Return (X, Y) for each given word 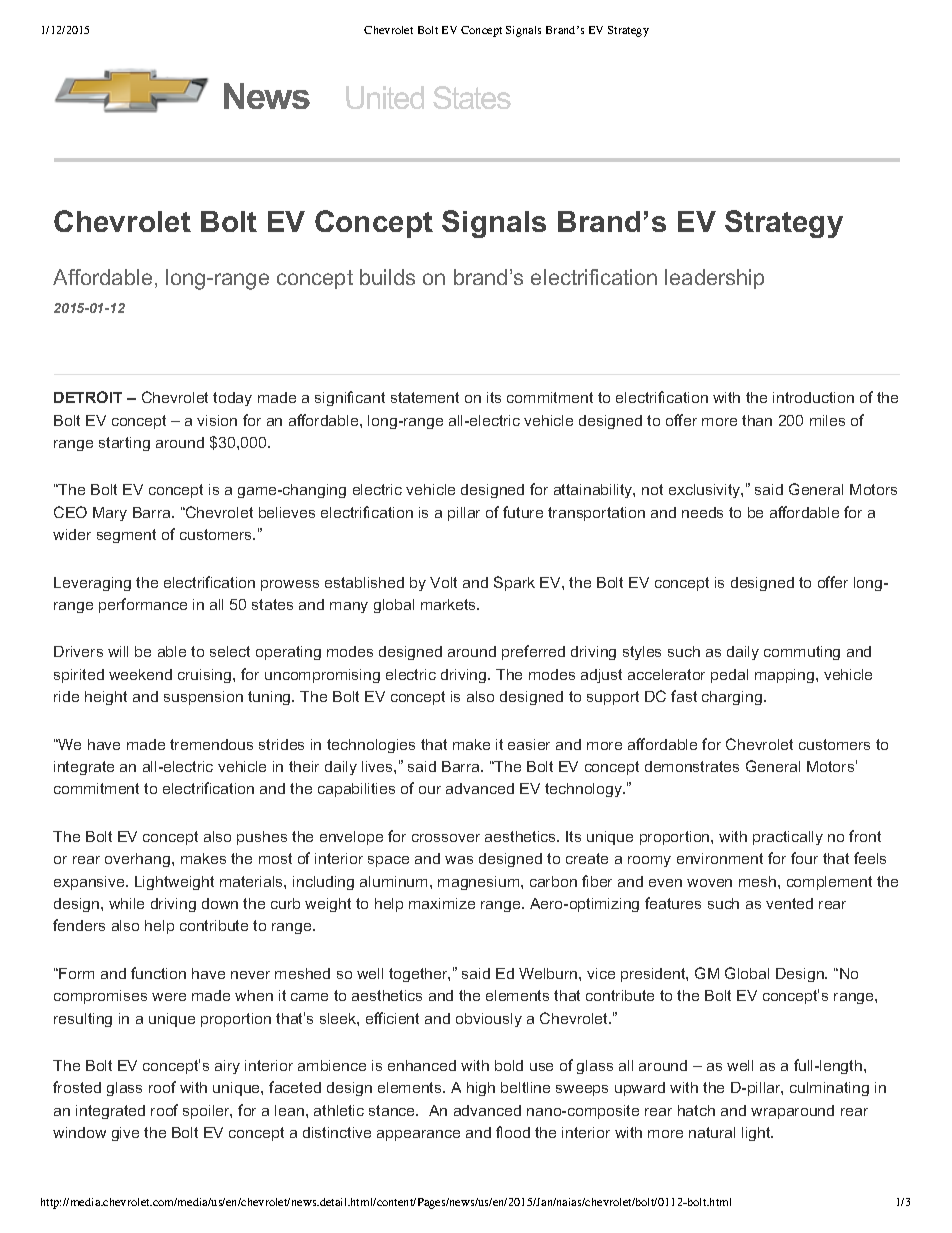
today (232, 399)
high (481, 1089)
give (125, 1134)
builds (387, 277)
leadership (714, 279)
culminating (829, 1089)
